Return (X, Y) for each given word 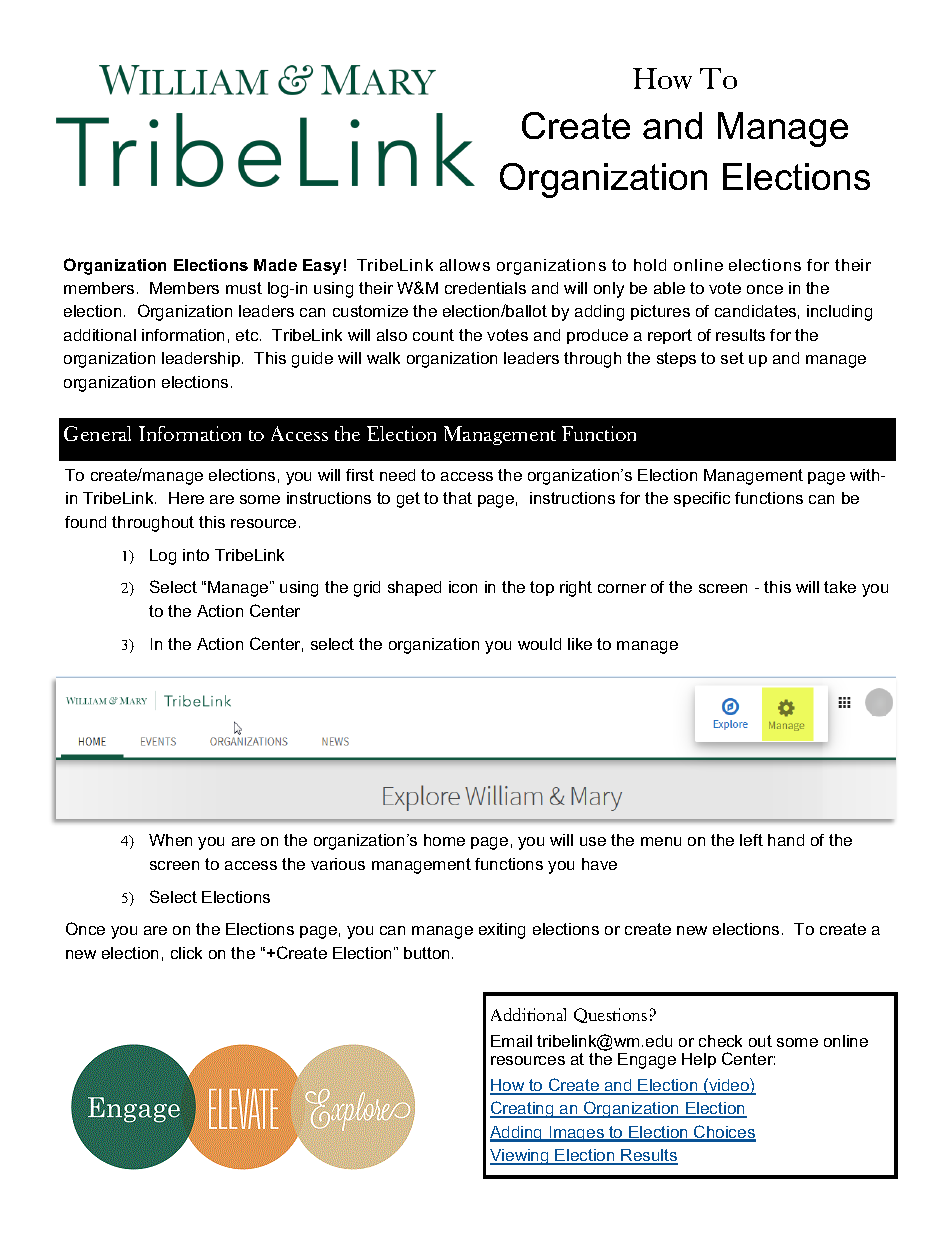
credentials (485, 288)
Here (186, 498)
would (539, 644)
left (751, 840)
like (580, 644)
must (244, 288)
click (186, 953)
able (669, 288)
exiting (502, 931)
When (170, 840)
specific (702, 499)
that (457, 498)
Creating (523, 1109)
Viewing (520, 1157)
